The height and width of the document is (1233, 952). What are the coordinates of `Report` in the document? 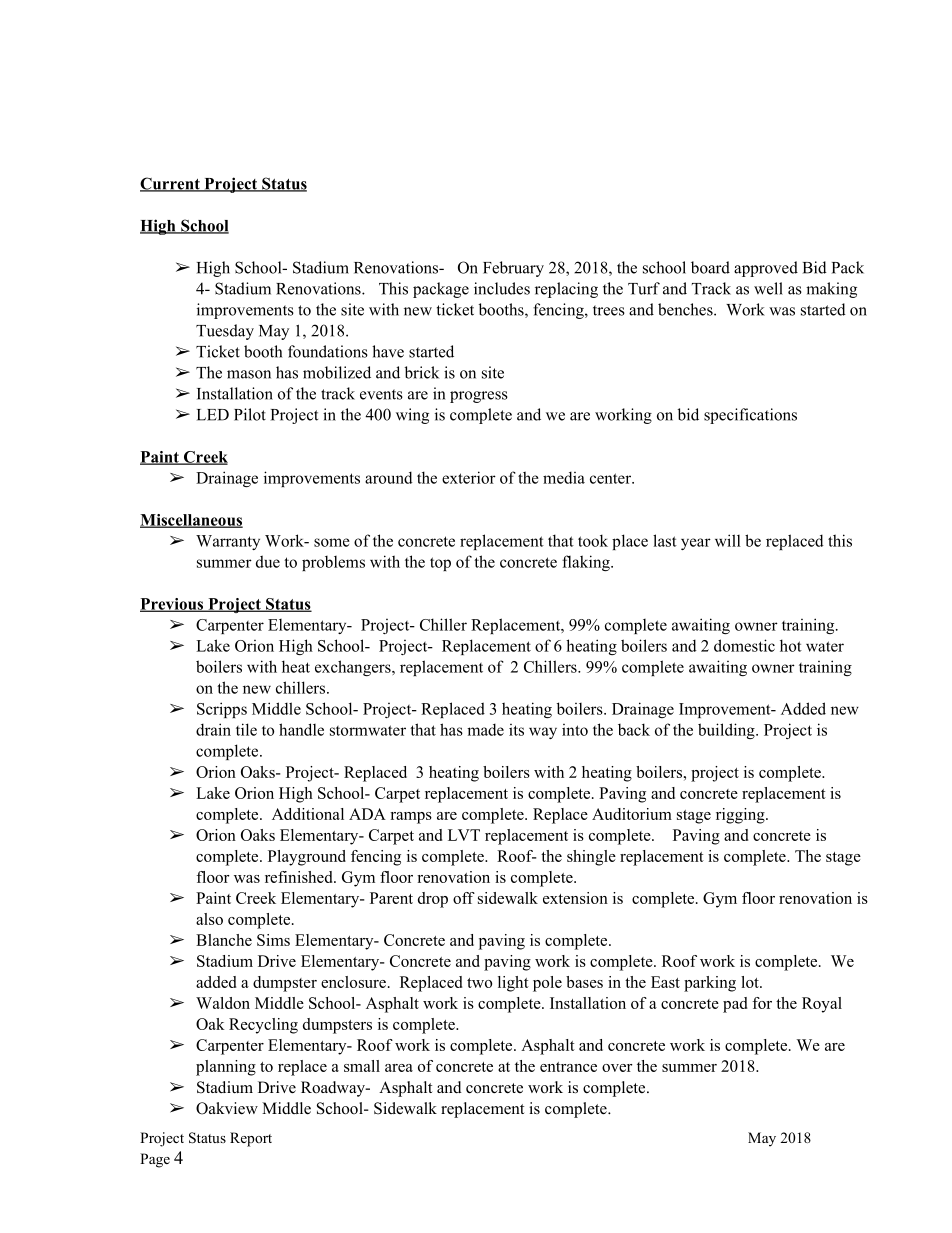 It's located at (251, 1139).
